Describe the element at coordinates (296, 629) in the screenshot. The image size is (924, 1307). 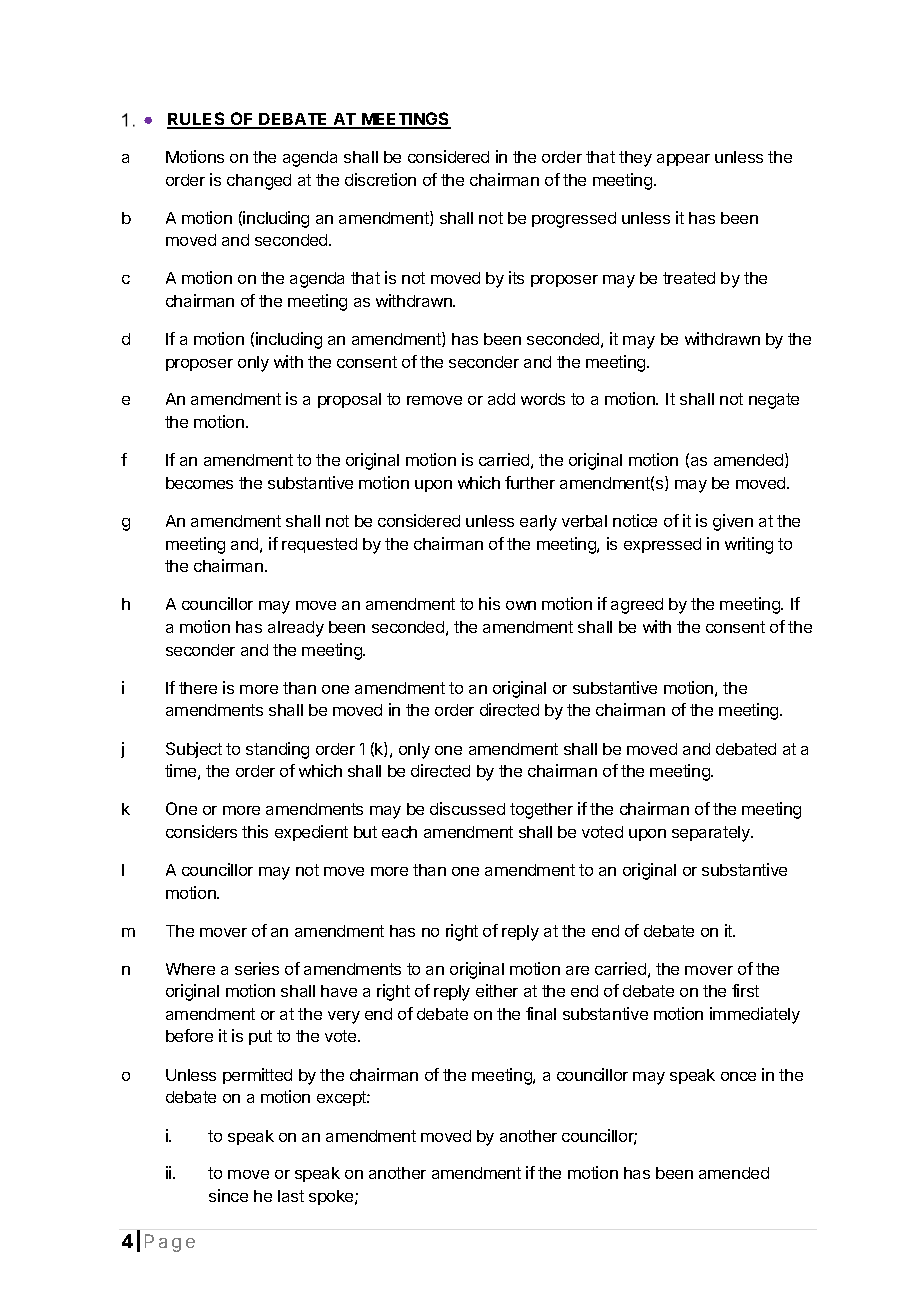
I see `already` at that location.
